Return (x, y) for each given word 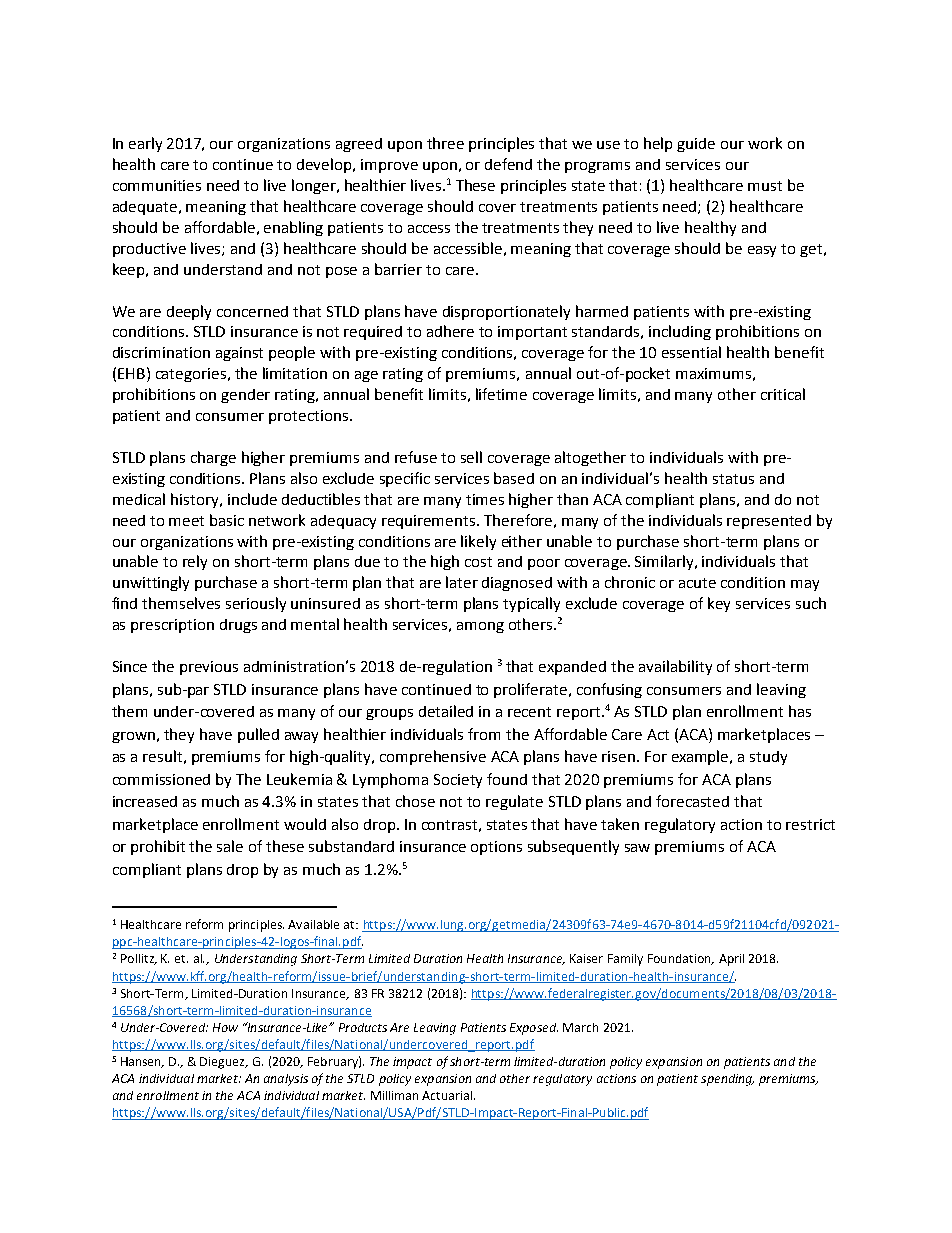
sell (471, 457)
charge (213, 458)
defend (508, 164)
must (765, 186)
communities (157, 185)
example (702, 757)
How (225, 1027)
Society (458, 781)
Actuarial (448, 1095)
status (733, 479)
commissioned (161, 779)
